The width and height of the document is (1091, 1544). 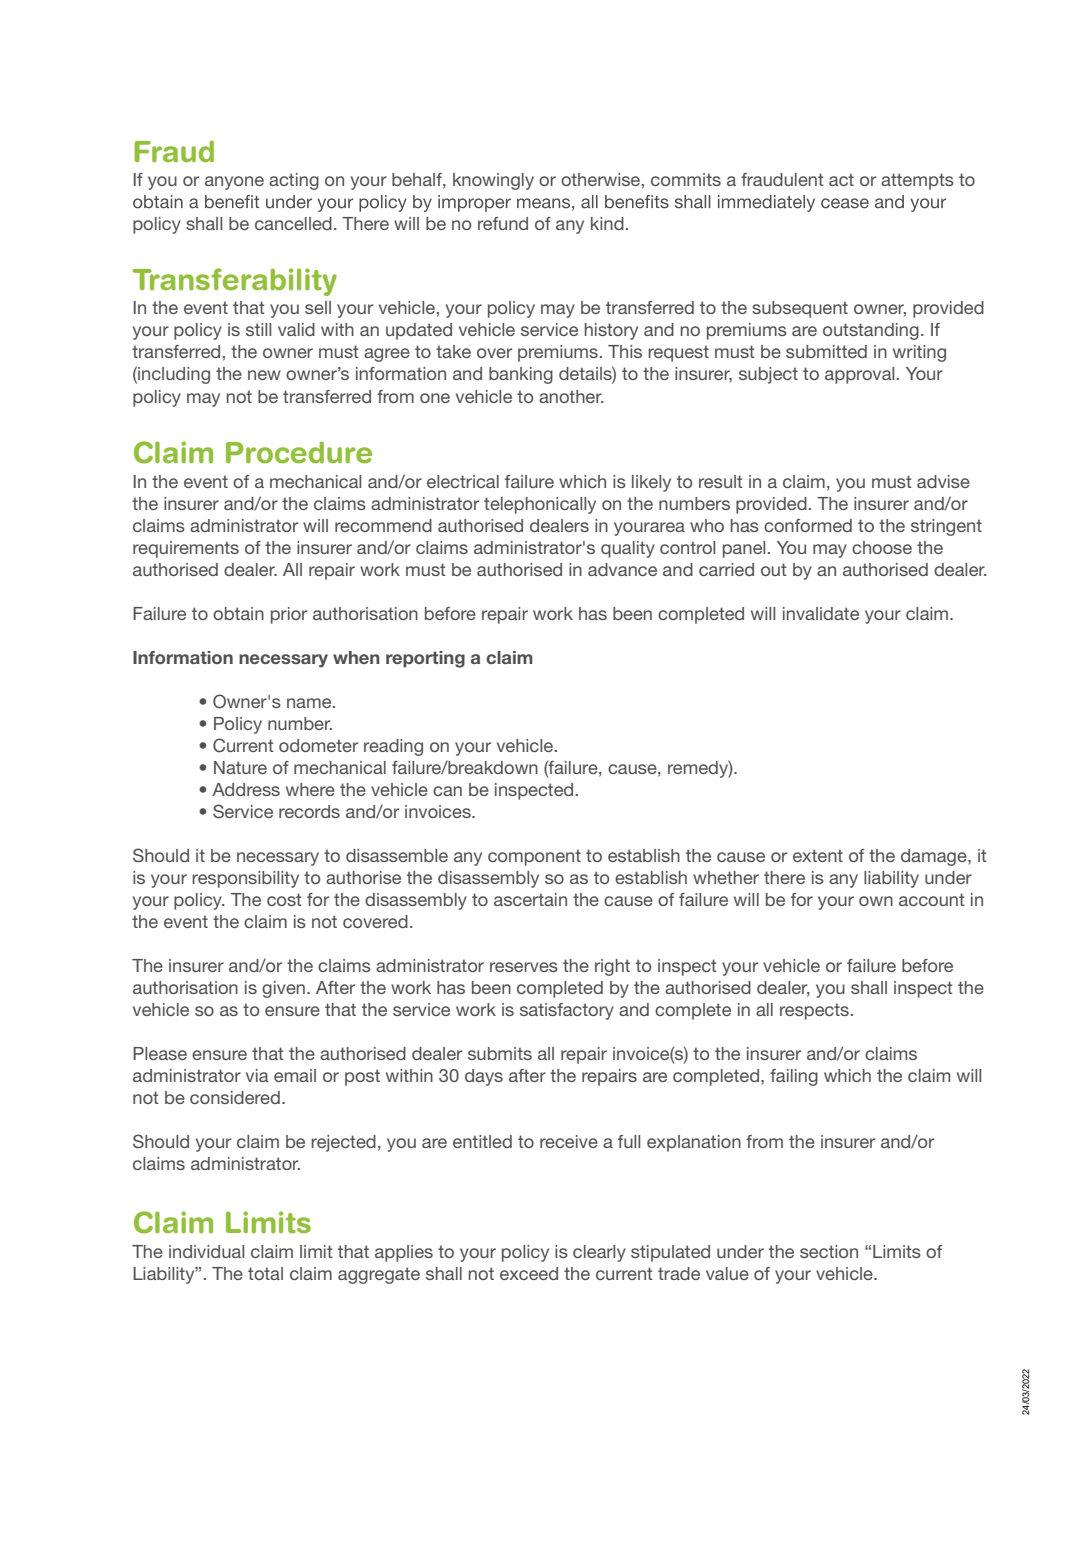 I want to click on cancelled, so click(x=293, y=223).
